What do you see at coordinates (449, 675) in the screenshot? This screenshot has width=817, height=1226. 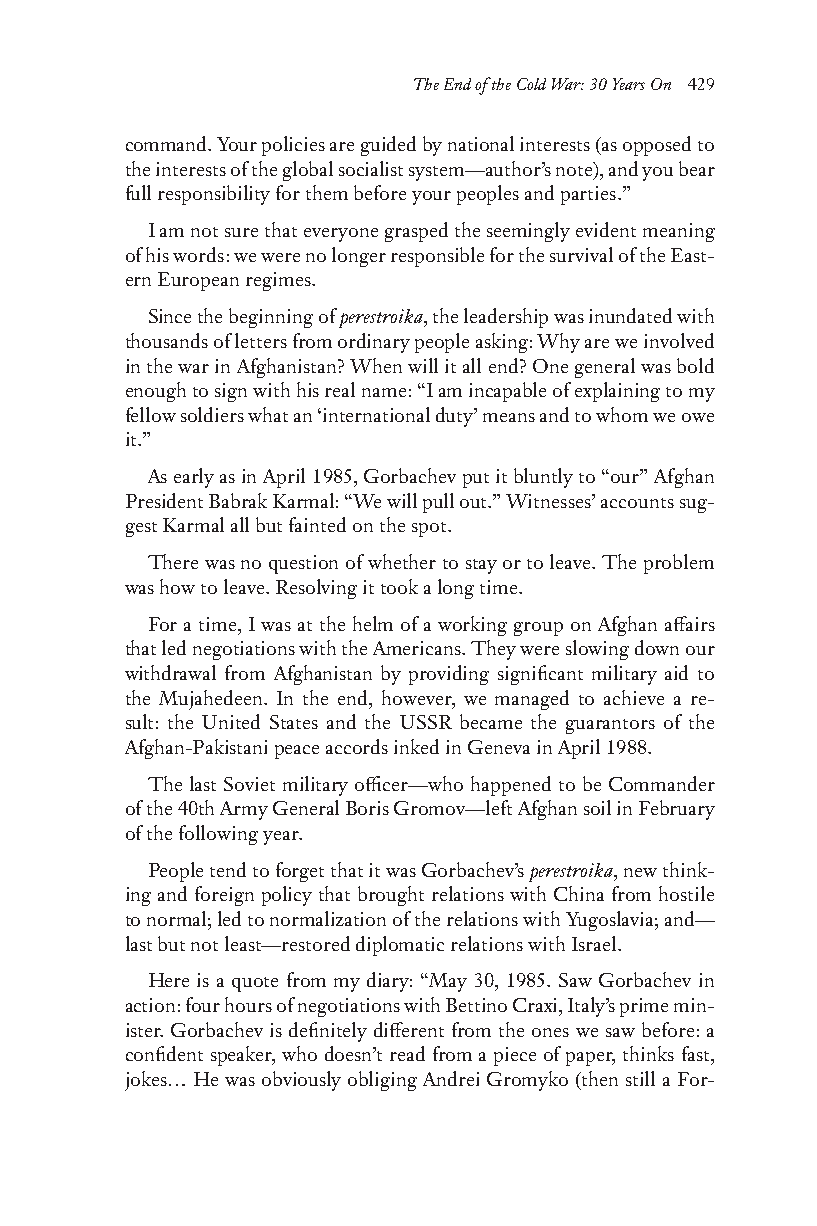 I see `providing` at bounding box center [449, 675].
